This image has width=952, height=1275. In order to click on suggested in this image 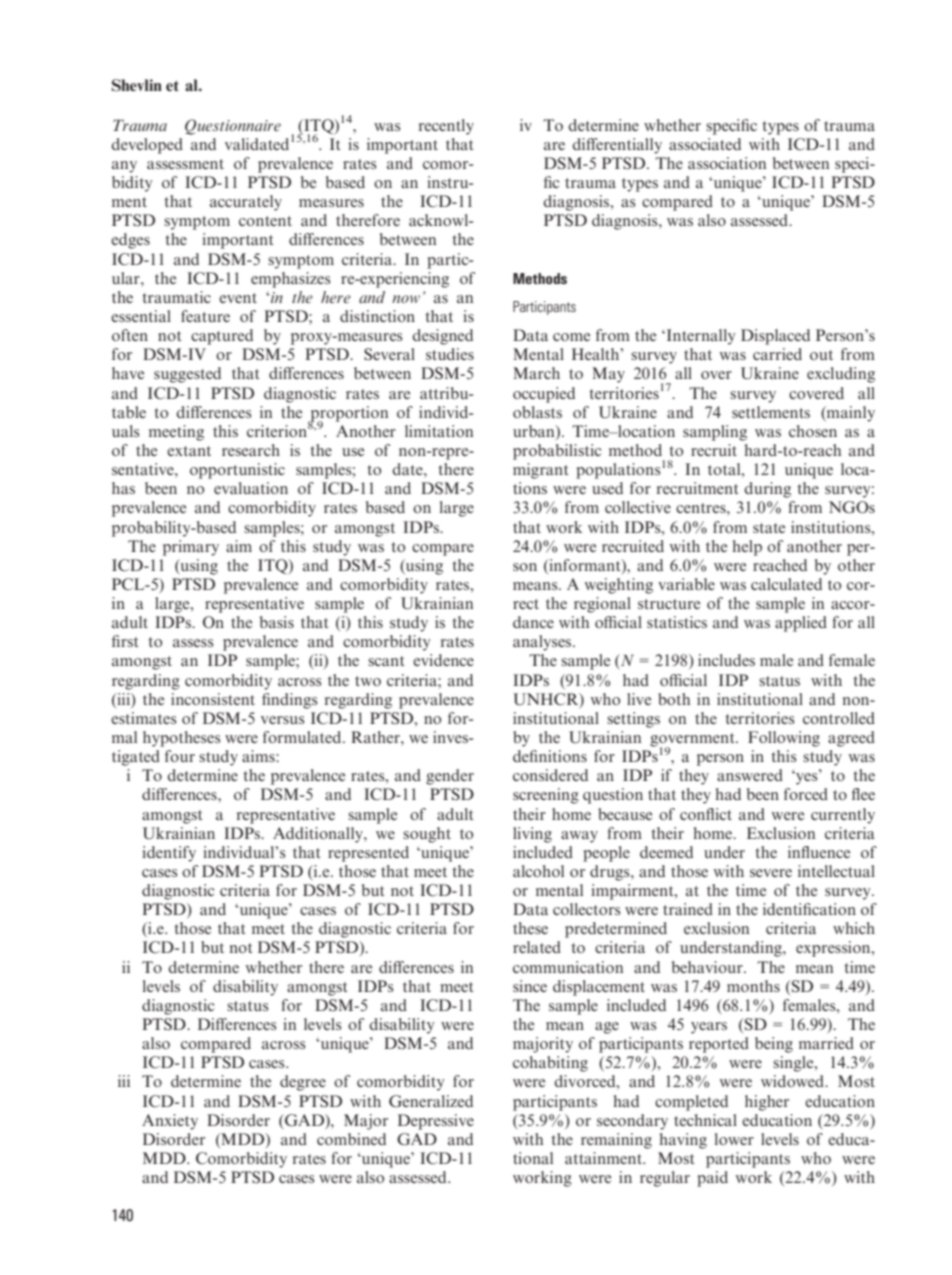, I will do `click(187, 375)`.
